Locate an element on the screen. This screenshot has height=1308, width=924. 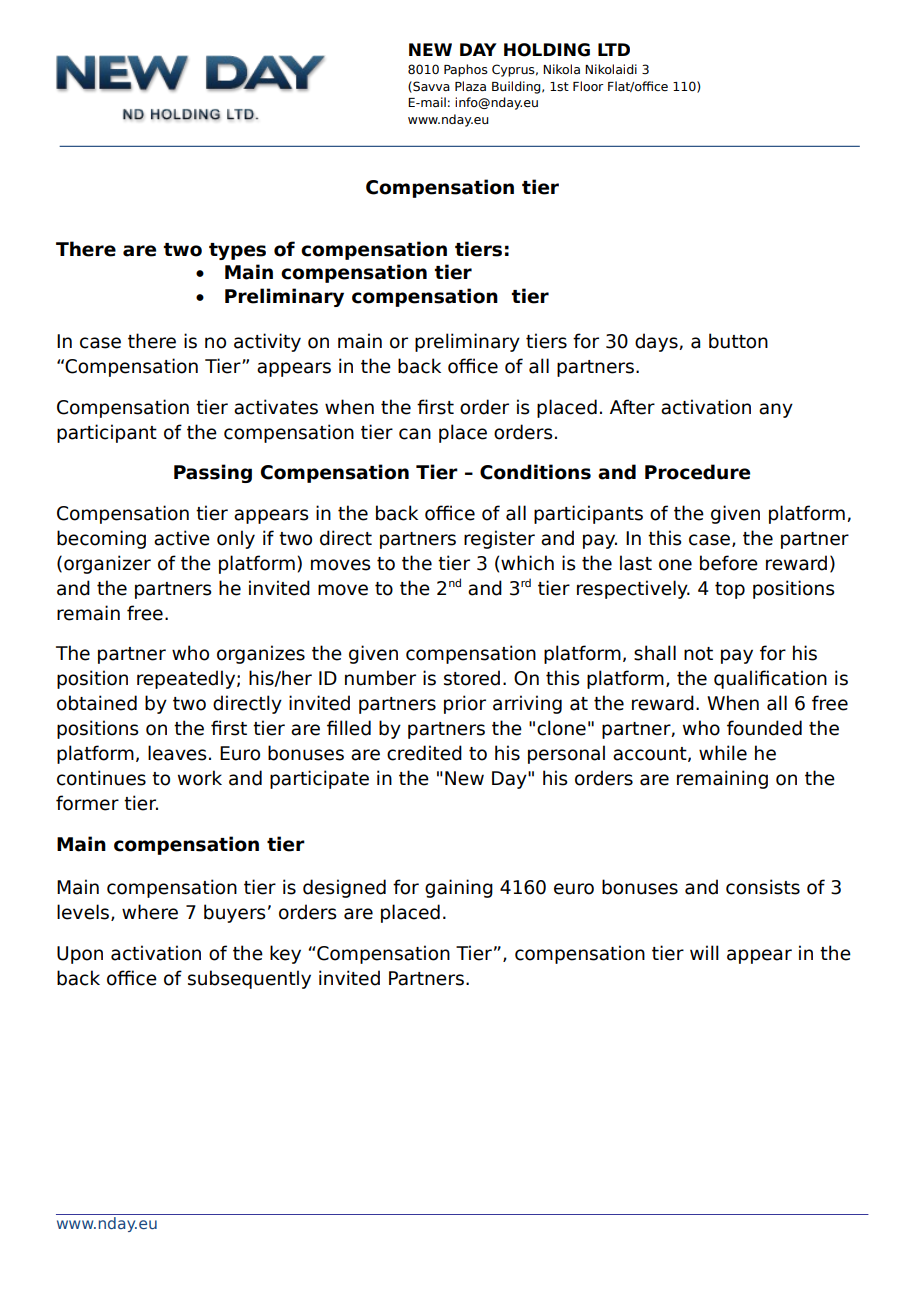
gaining is located at coordinates (459, 888).
